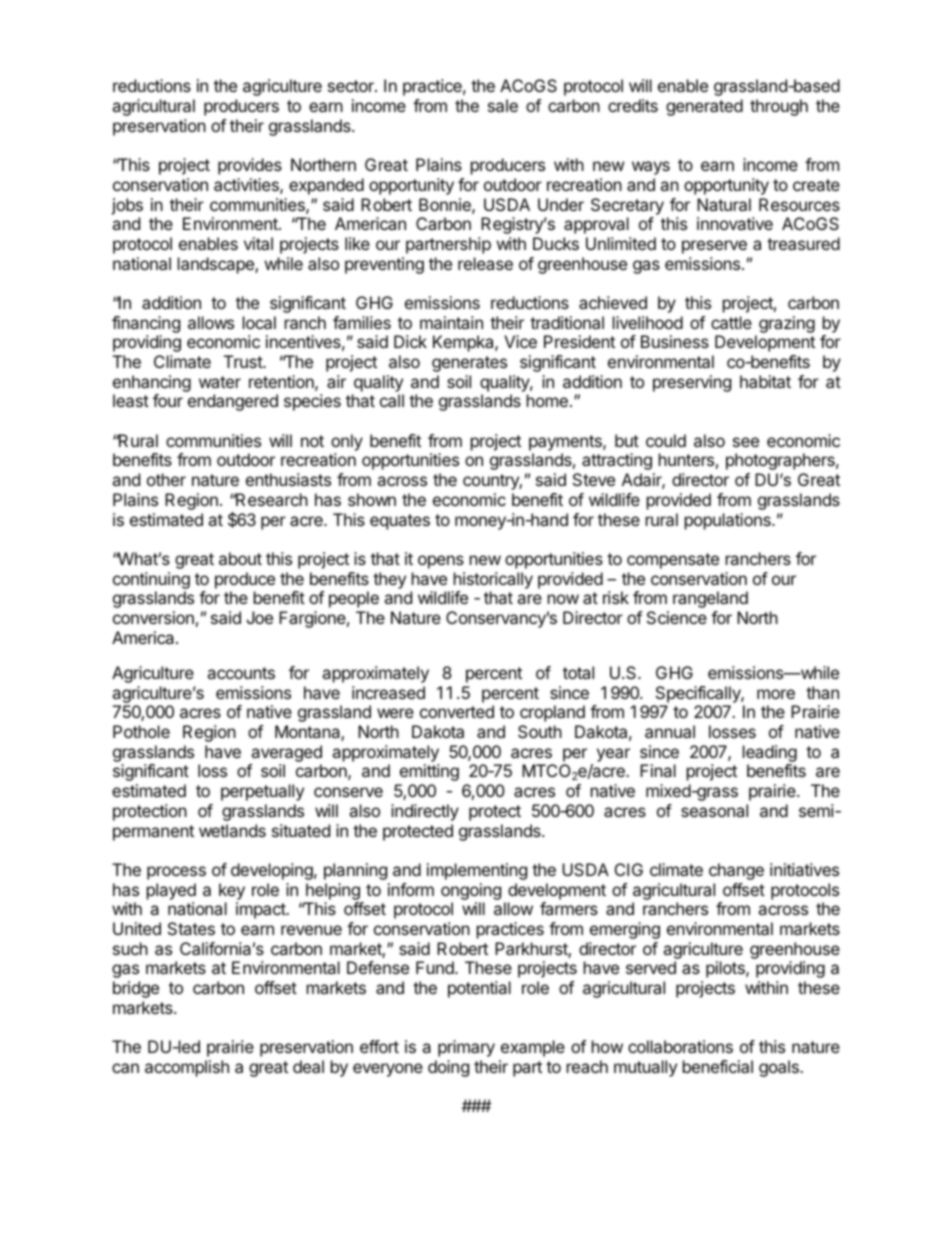 The height and width of the screenshot is (1233, 952). I want to click on converted, so click(457, 711).
